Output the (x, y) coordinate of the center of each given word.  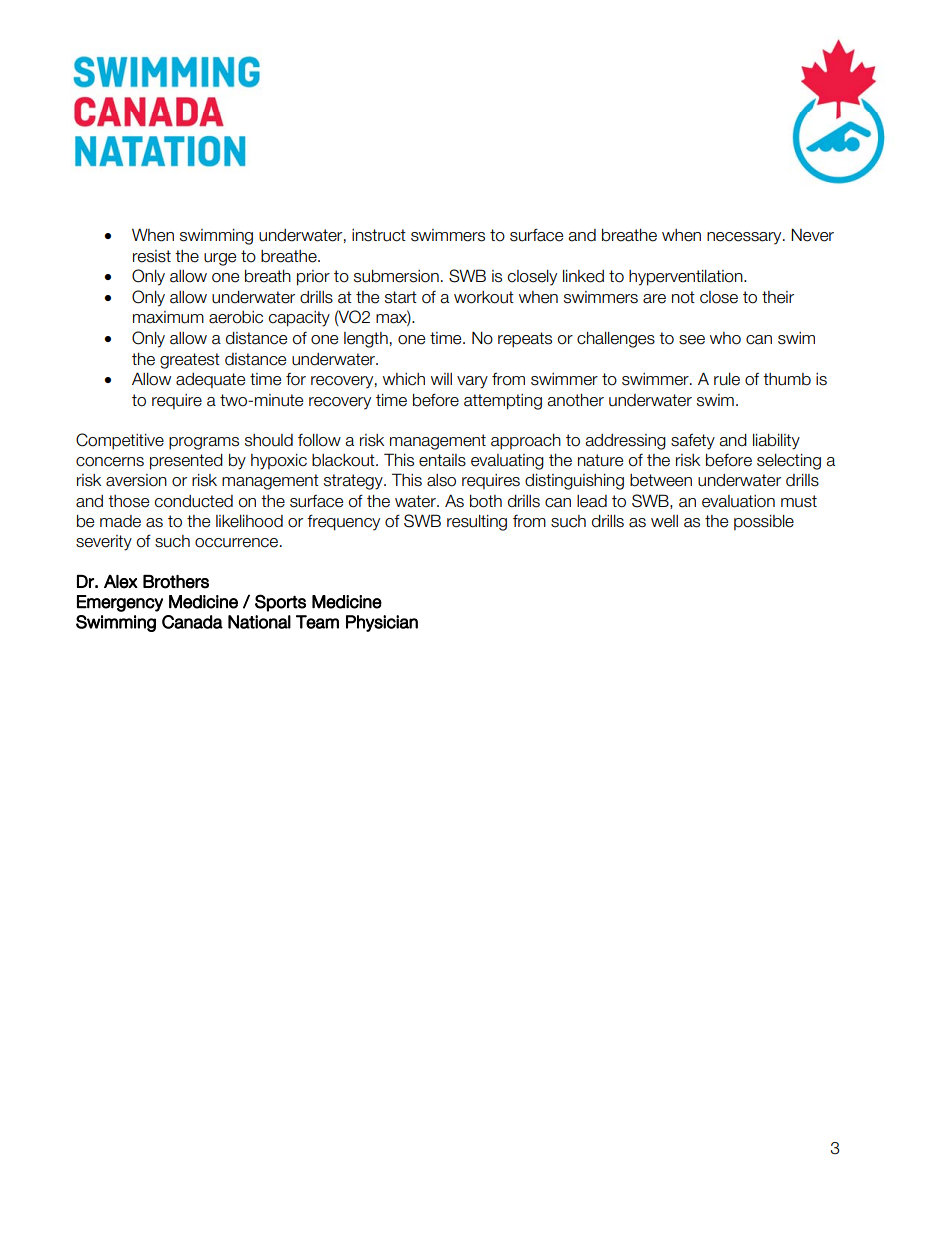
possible (764, 522)
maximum (168, 317)
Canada (192, 622)
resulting (477, 523)
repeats (525, 340)
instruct (379, 235)
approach (526, 442)
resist (152, 256)
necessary (745, 238)
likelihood (249, 521)
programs (204, 443)
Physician (382, 623)
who (725, 338)
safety (693, 442)
